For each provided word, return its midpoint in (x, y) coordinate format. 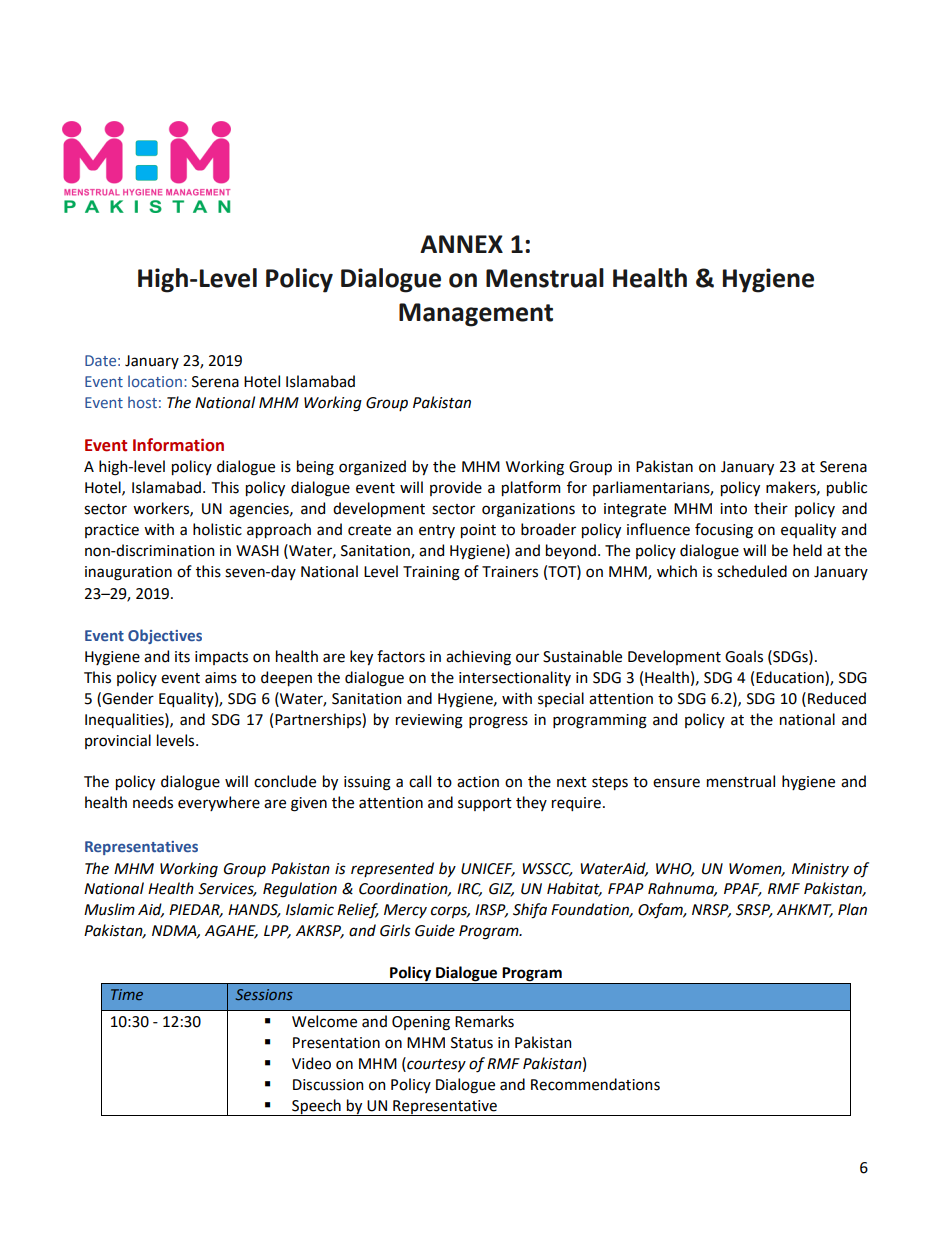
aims (221, 678)
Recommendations (595, 1084)
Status (472, 1043)
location (155, 381)
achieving (478, 658)
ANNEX (461, 244)
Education (791, 677)
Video (311, 1063)
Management (476, 315)
